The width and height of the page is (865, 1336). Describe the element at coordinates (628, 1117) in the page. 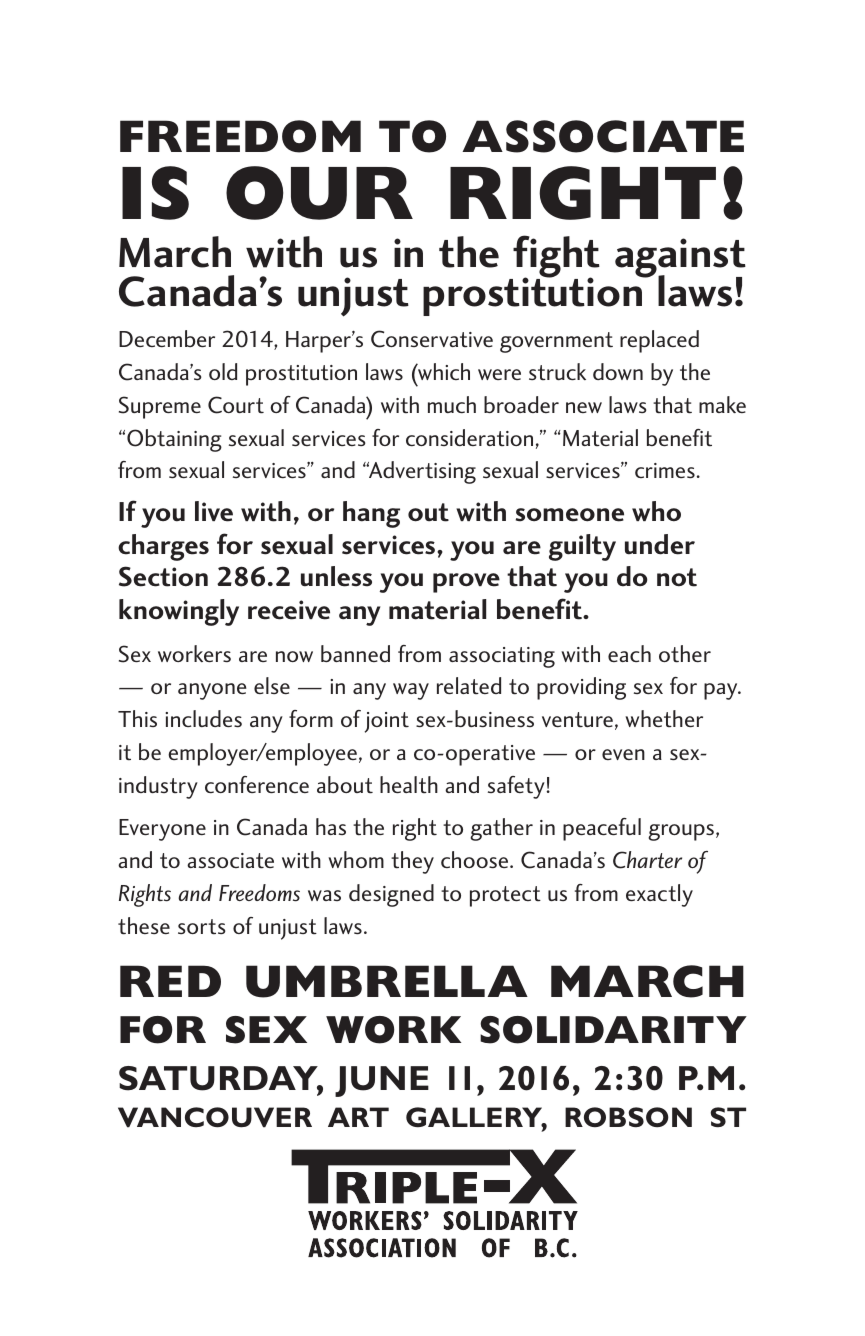

I see `Robson` at that location.
